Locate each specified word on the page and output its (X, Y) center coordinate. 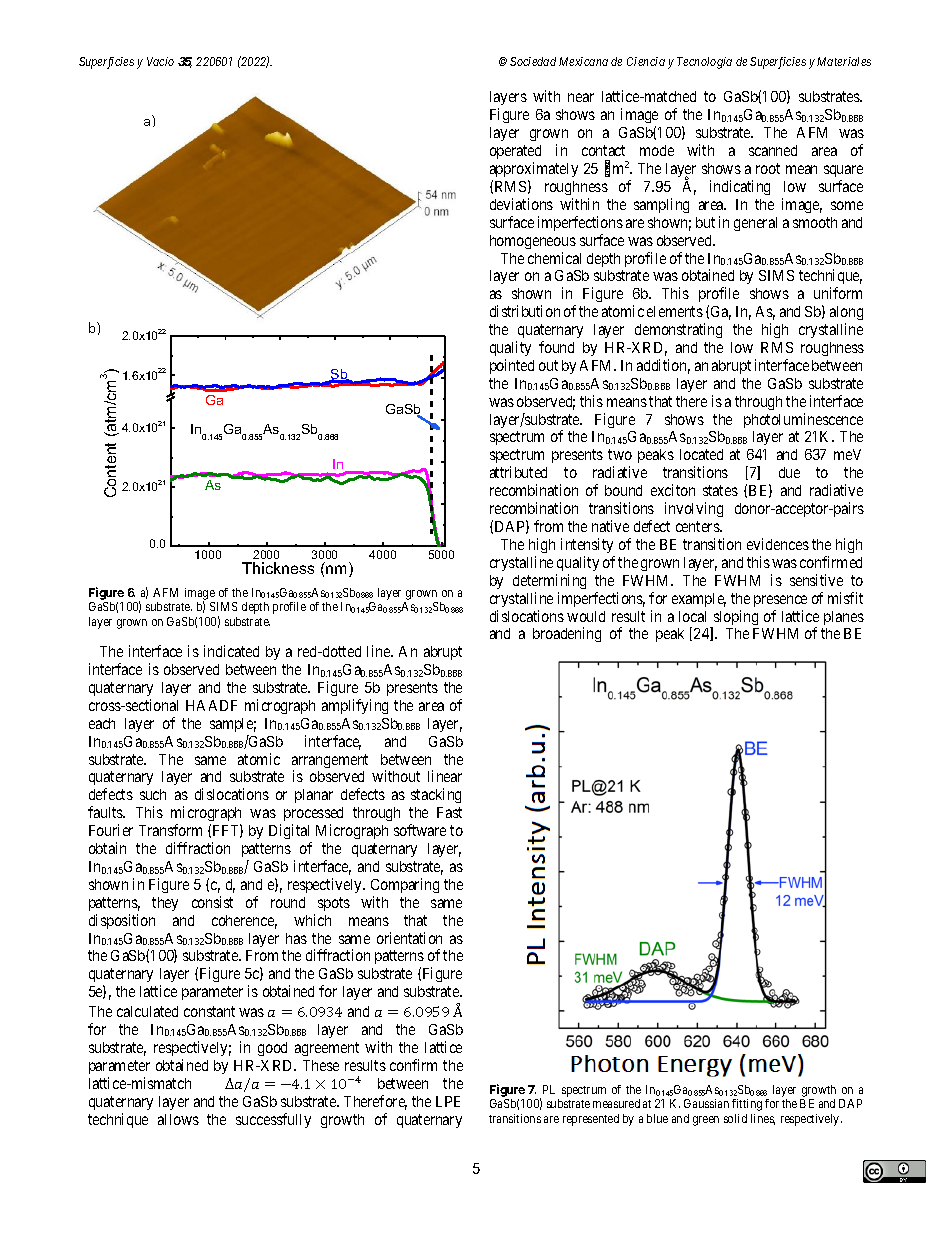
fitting (747, 1105)
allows (178, 1119)
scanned (773, 150)
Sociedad (533, 61)
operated (515, 152)
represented (591, 1120)
